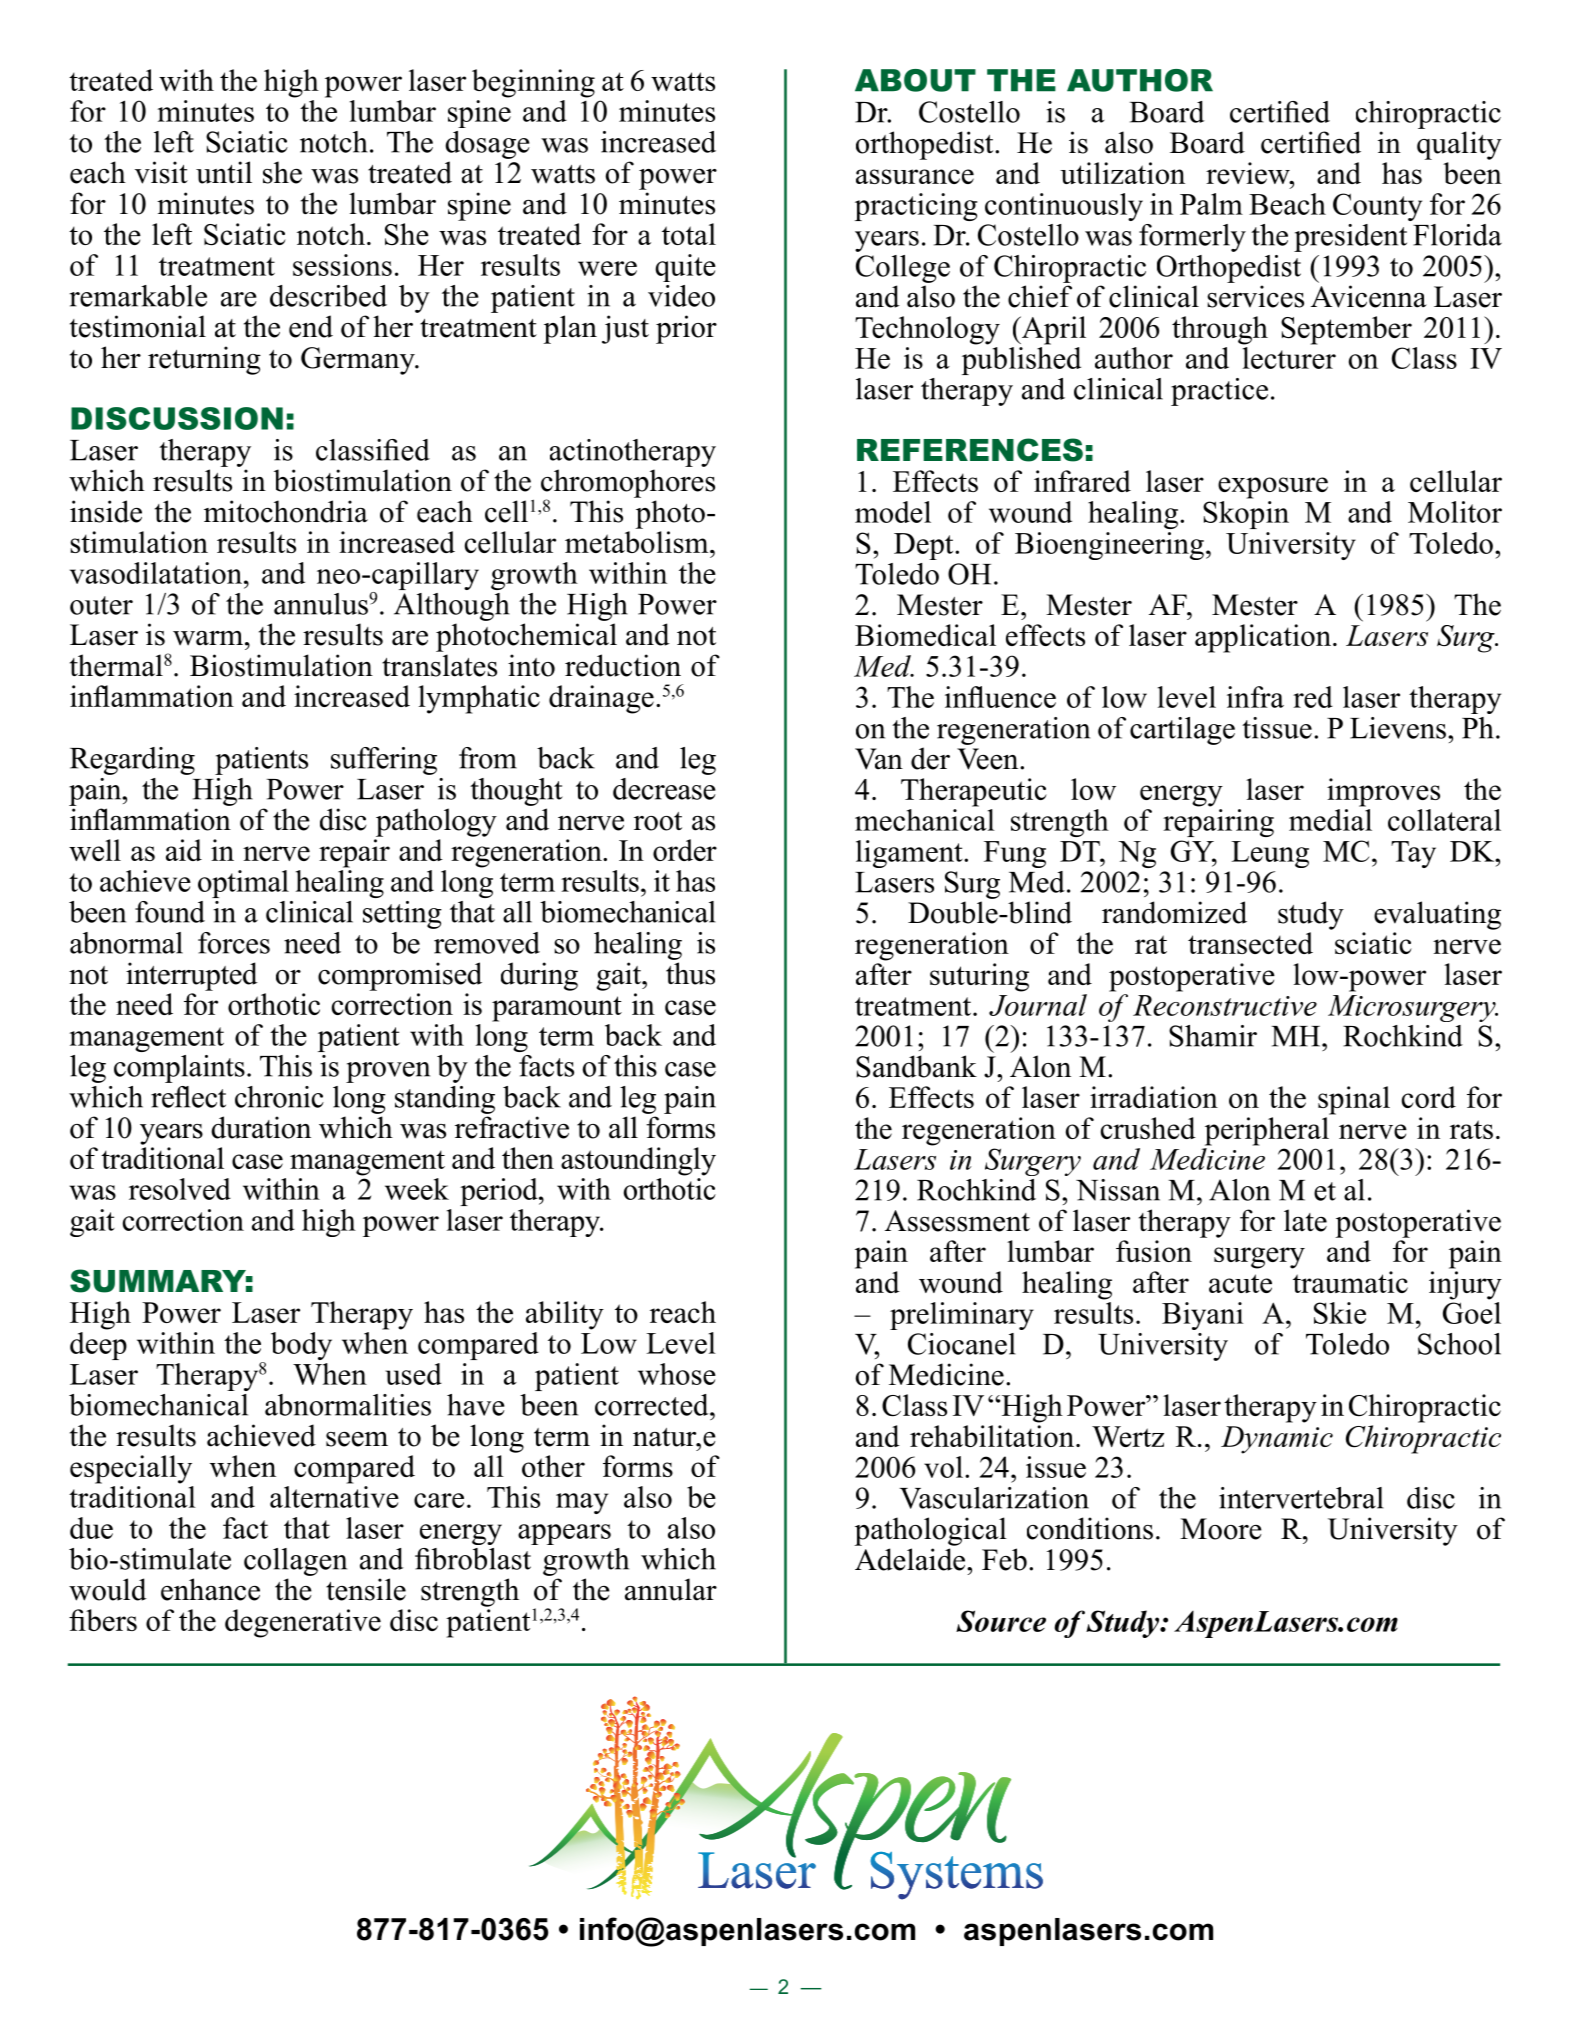  Describe the element at coordinates (243, 884) in the screenshot. I see `optimal` at that location.
